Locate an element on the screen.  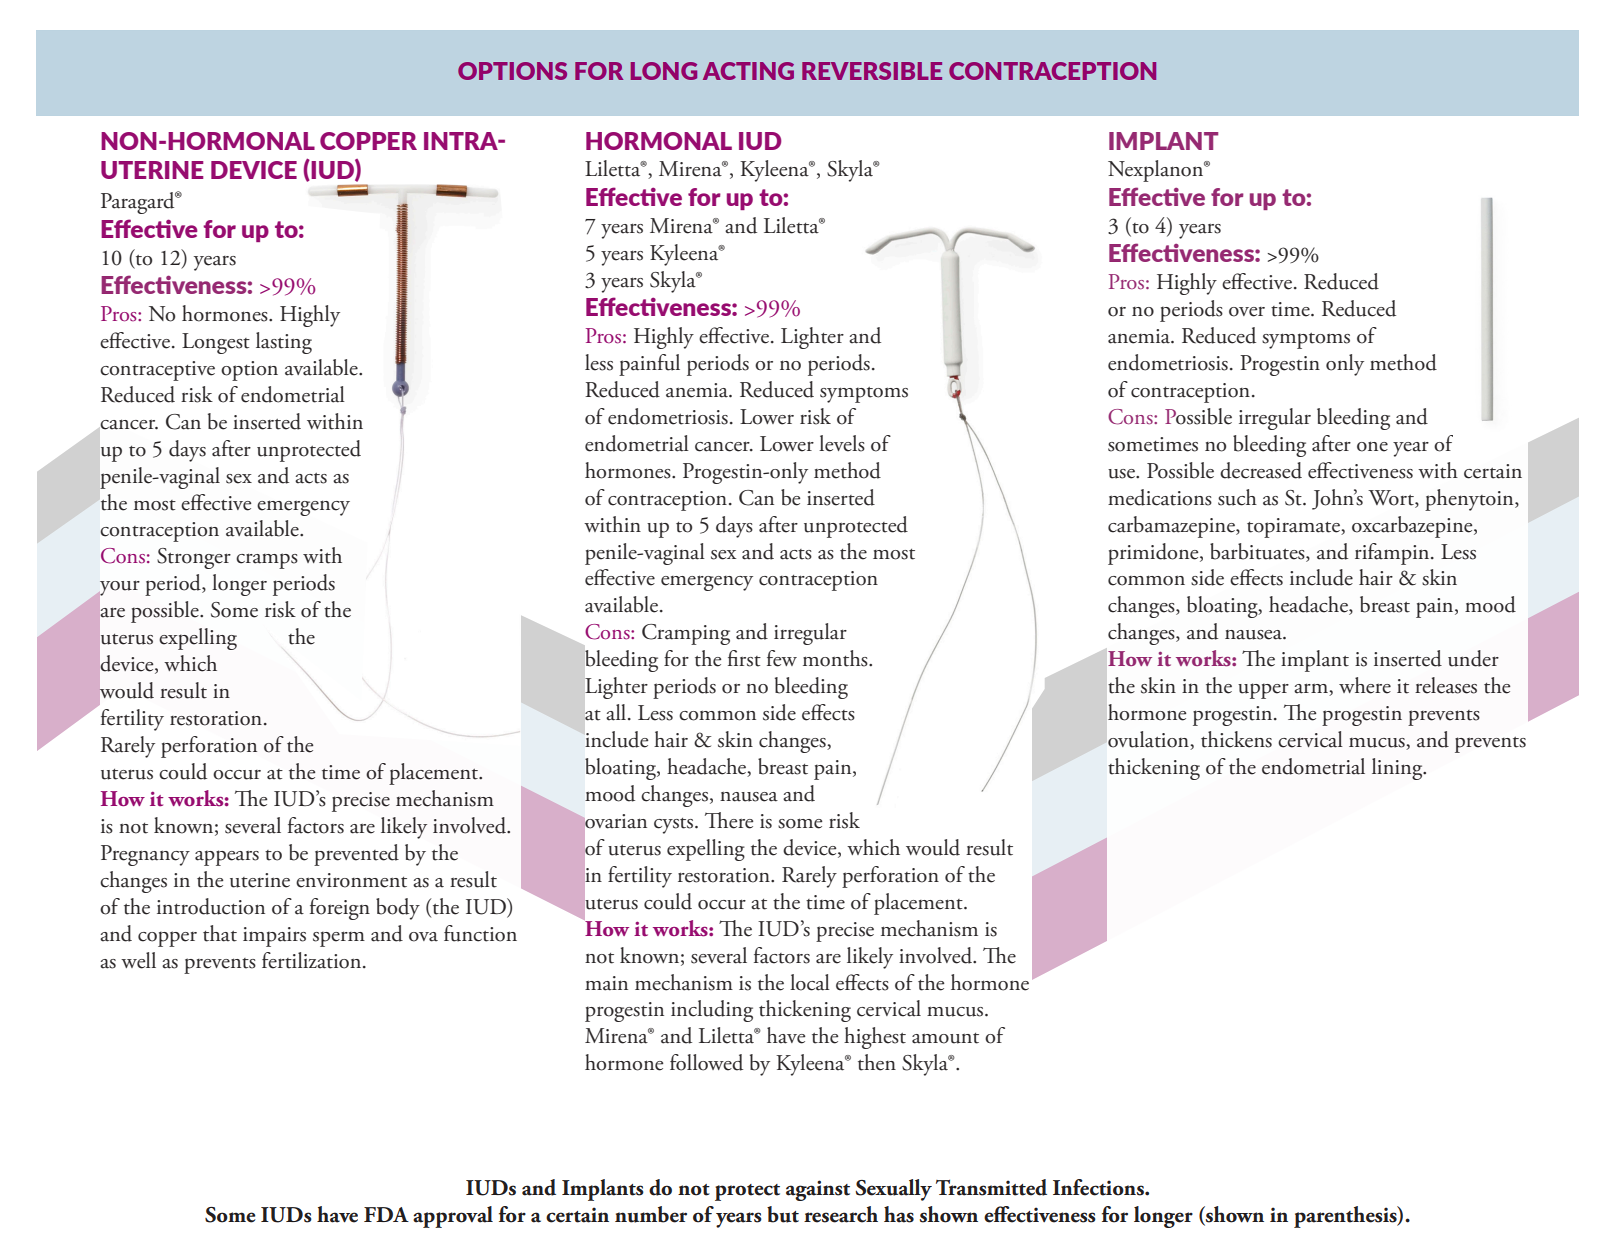
foreign is located at coordinates (340, 909).
